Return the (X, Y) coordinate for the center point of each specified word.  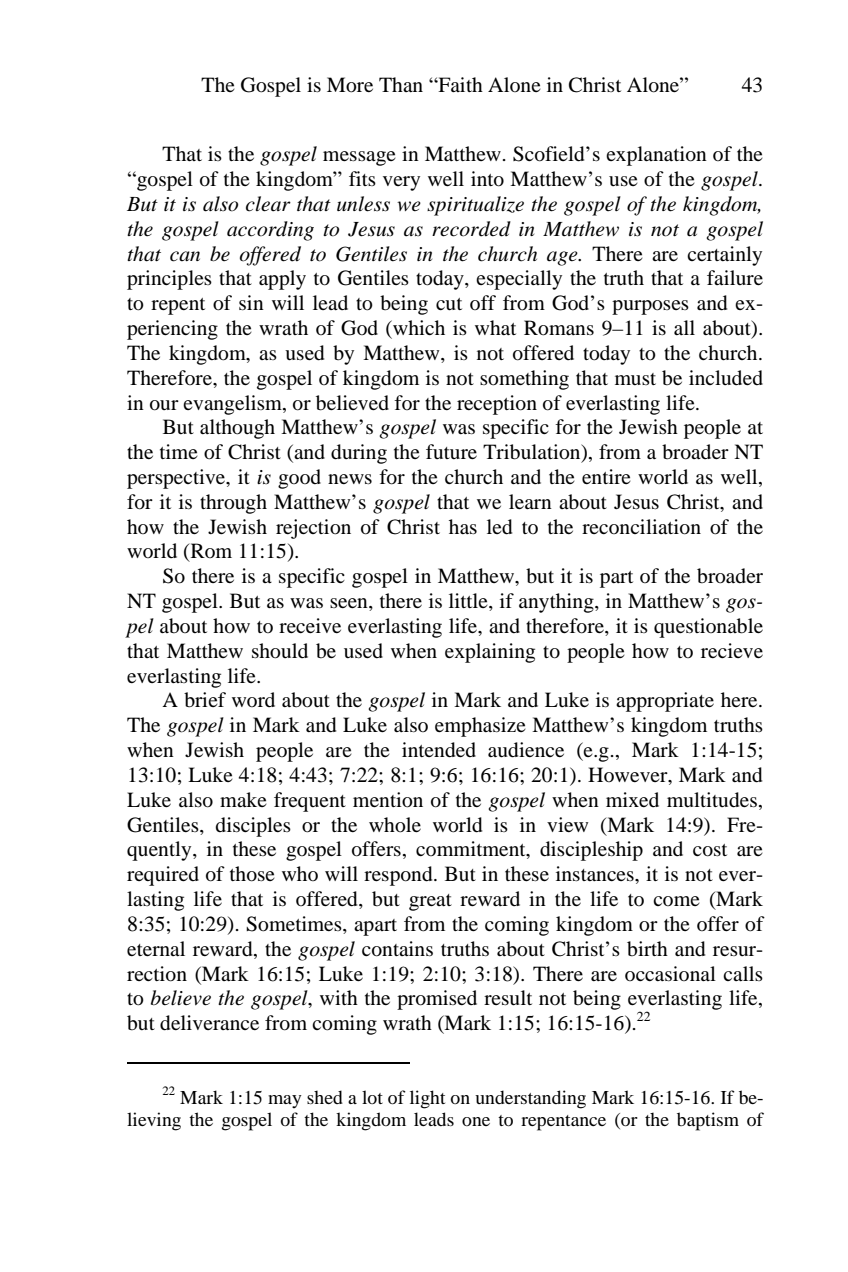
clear (268, 204)
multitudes (712, 800)
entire (606, 476)
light (427, 1099)
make (243, 799)
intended (439, 750)
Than (401, 84)
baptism (708, 1121)
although (237, 429)
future (451, 451)
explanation (656, 156)
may (285, 1101)
